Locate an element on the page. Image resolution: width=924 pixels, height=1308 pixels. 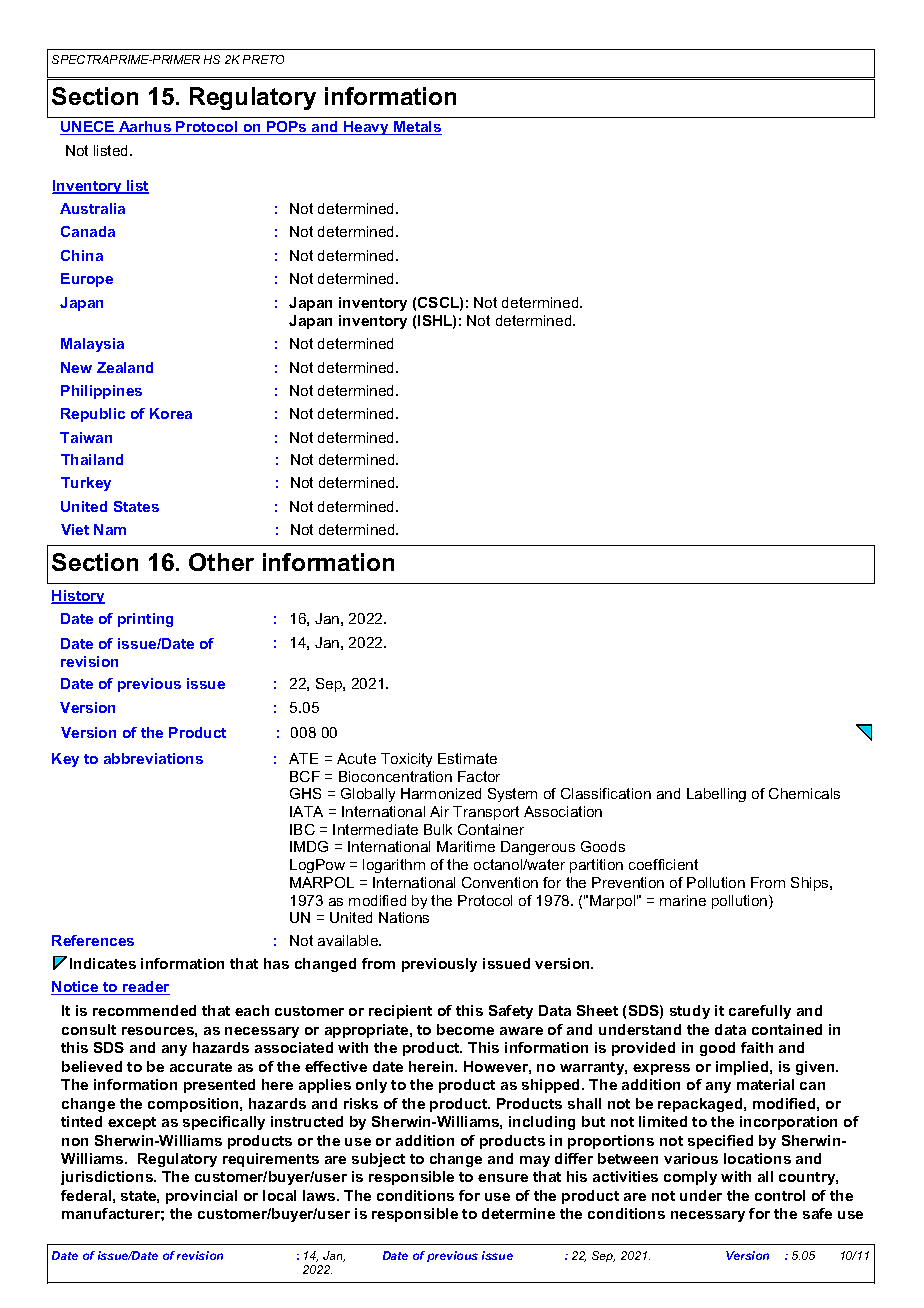
Heavy is located at coordinates (367, 128).
